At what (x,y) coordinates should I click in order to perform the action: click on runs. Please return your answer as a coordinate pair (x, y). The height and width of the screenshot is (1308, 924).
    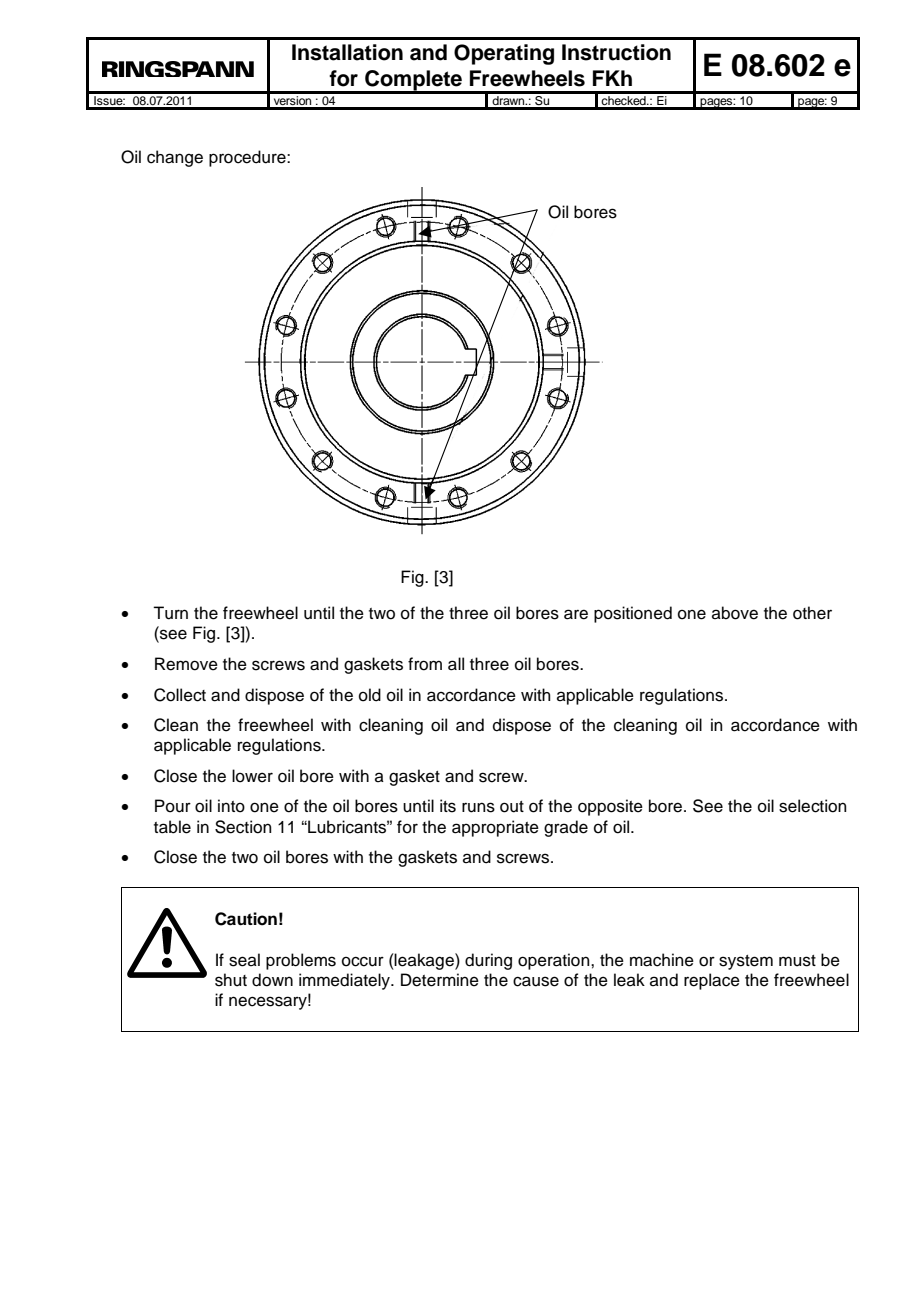
    Looking at the image, I should click on (478, 807).
